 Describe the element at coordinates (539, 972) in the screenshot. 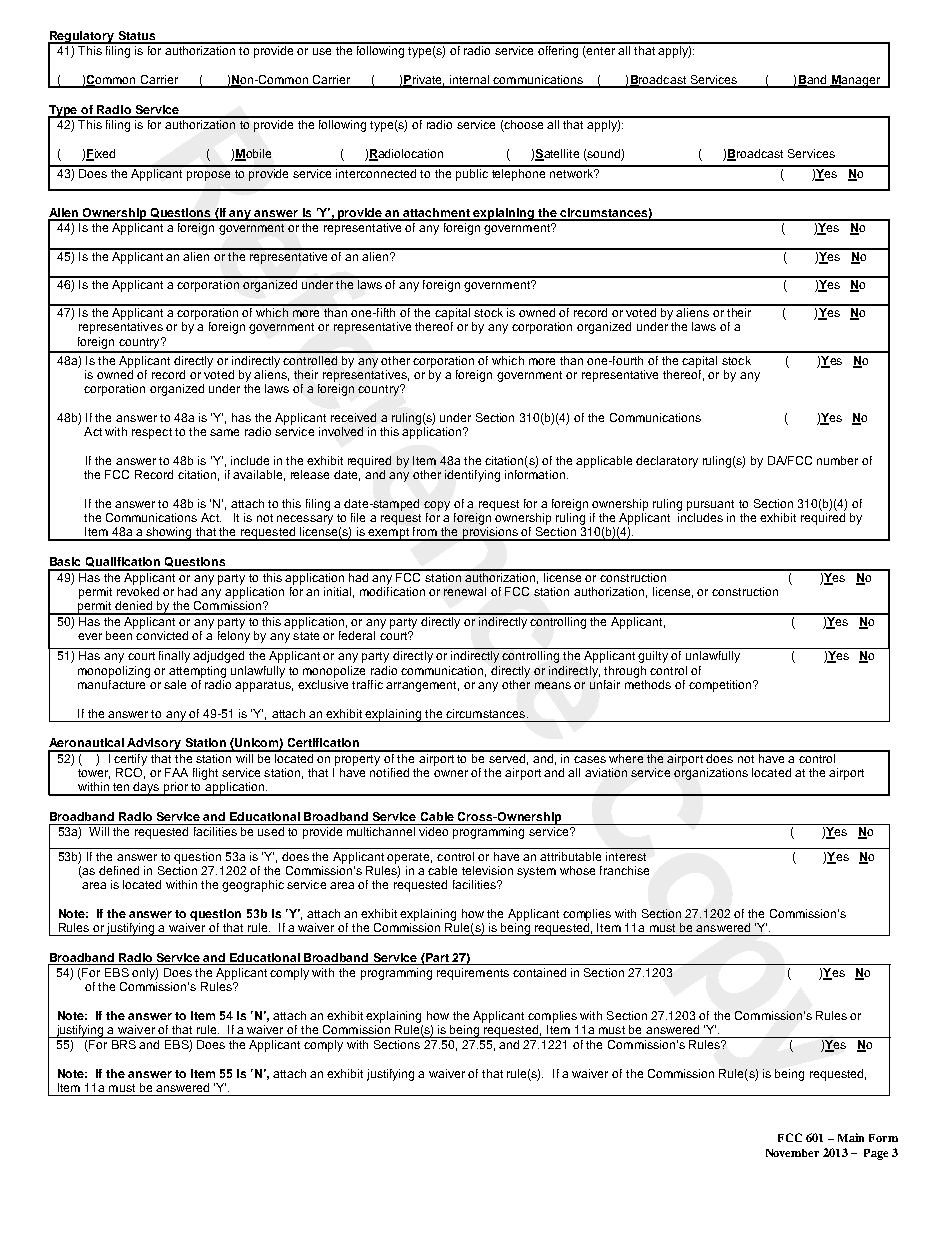

I see `contained` at that location.
